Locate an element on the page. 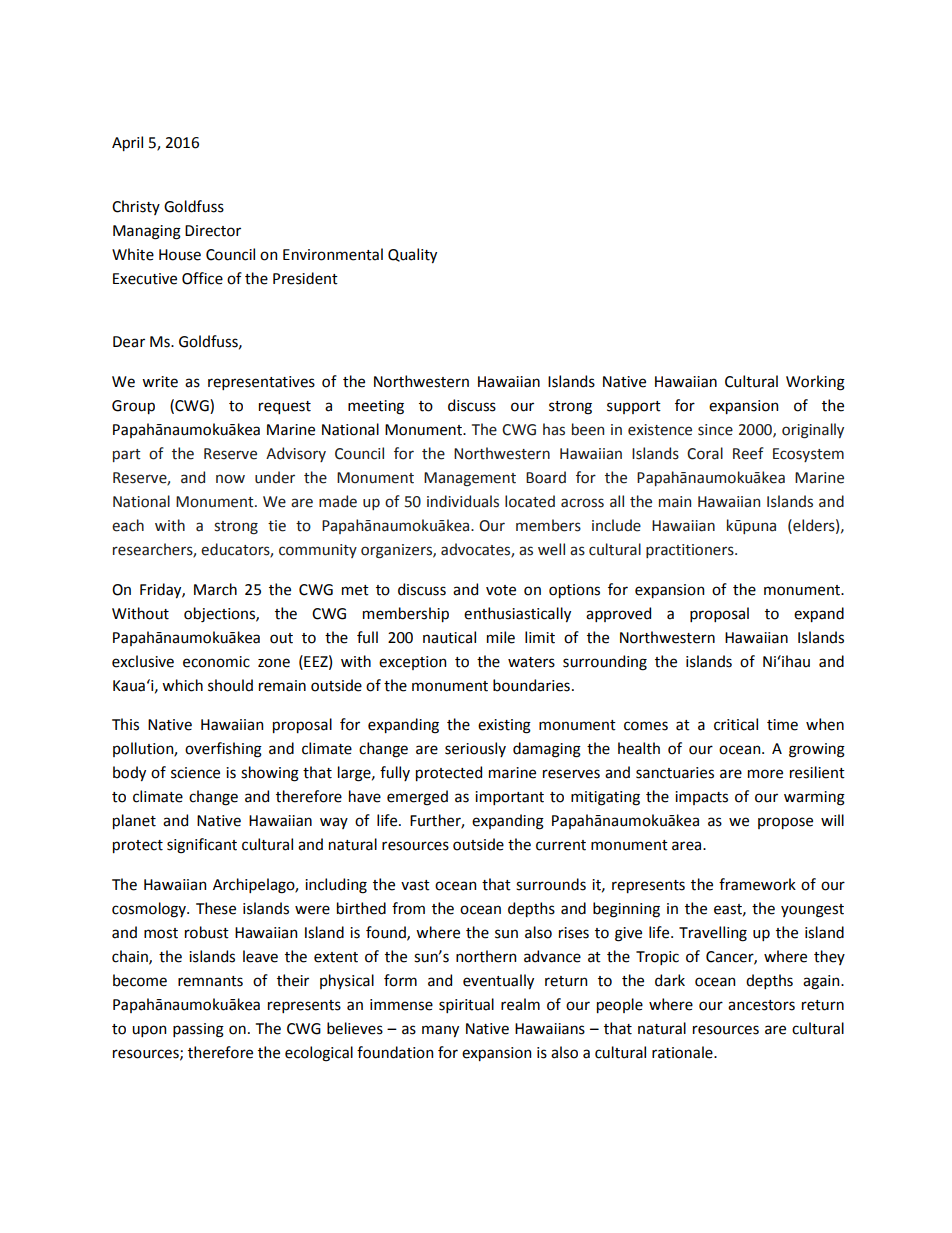 The width and height of the document is (952, 1233). passing is located at coordinates (198, 1030).
